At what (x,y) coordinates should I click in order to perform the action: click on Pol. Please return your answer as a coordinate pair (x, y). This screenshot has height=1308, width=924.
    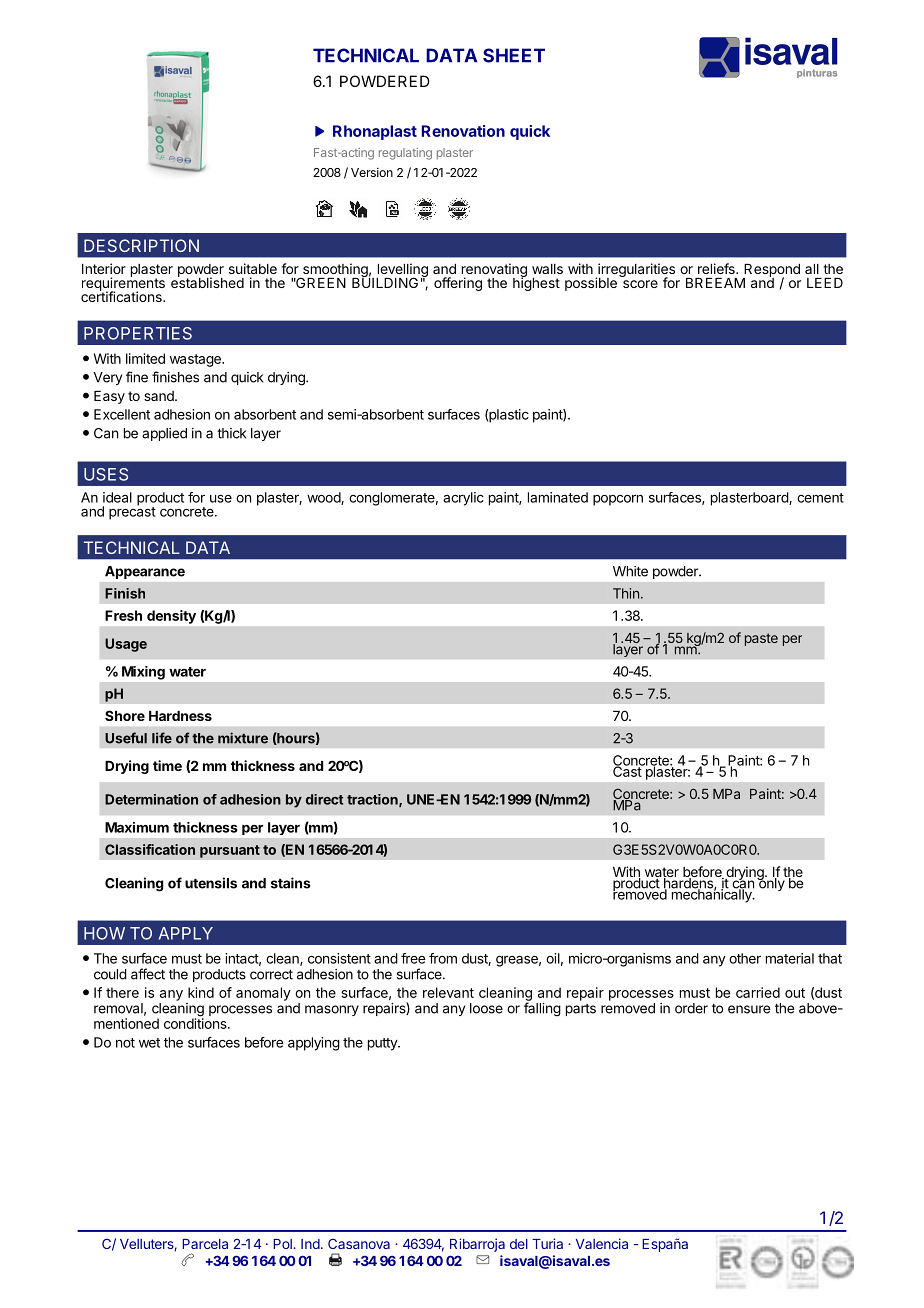
    Looking at the image, I should click on (283, 1244).
